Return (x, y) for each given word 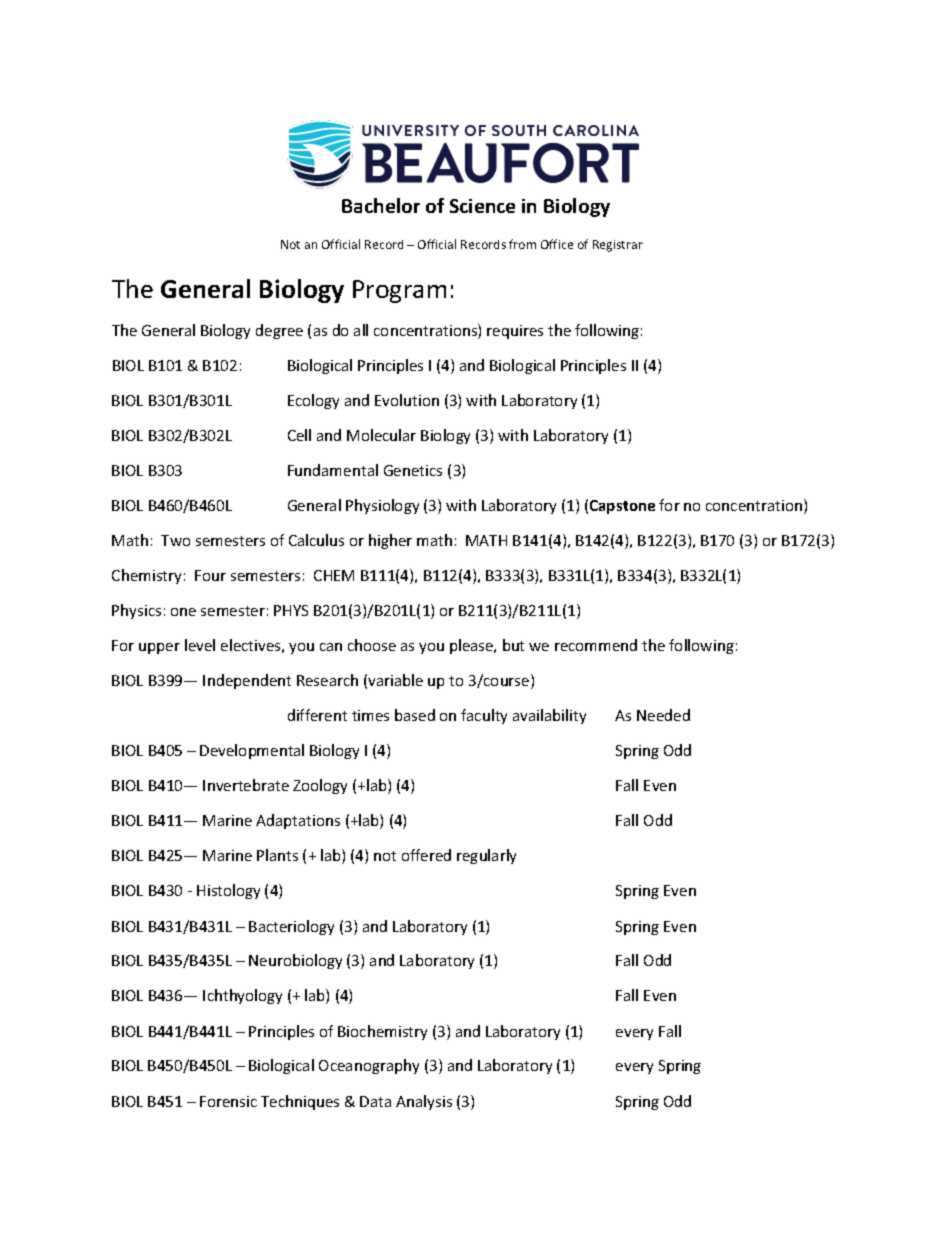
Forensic (228, 1101)
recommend (596, 645)
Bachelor (381, 205)
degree (279, 331)
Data (375, 1101)
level (200, 645)
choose (372, 645)
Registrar (618, 246)
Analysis (424, 1102)
